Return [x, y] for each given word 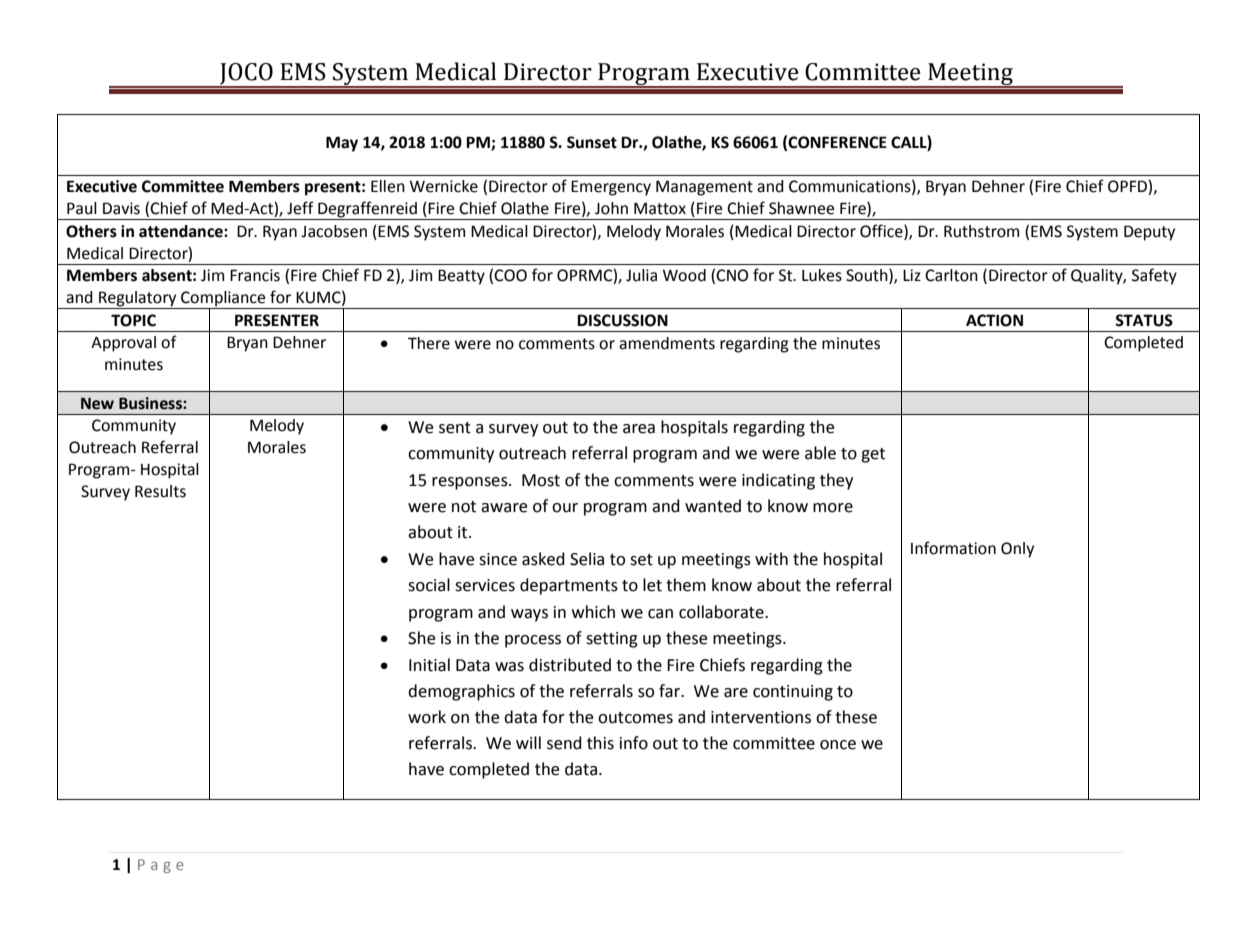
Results [160, 491]
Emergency [611, 188]
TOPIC [133, 320]
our [565, 508]
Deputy [1149, 233]
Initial [429, 665]
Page [161, 866]
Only [1017, 550]
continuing [793, 693]
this [600, 743]
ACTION [994, 320]
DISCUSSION [622, 320]
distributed [570, 665]
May [342, 144]
